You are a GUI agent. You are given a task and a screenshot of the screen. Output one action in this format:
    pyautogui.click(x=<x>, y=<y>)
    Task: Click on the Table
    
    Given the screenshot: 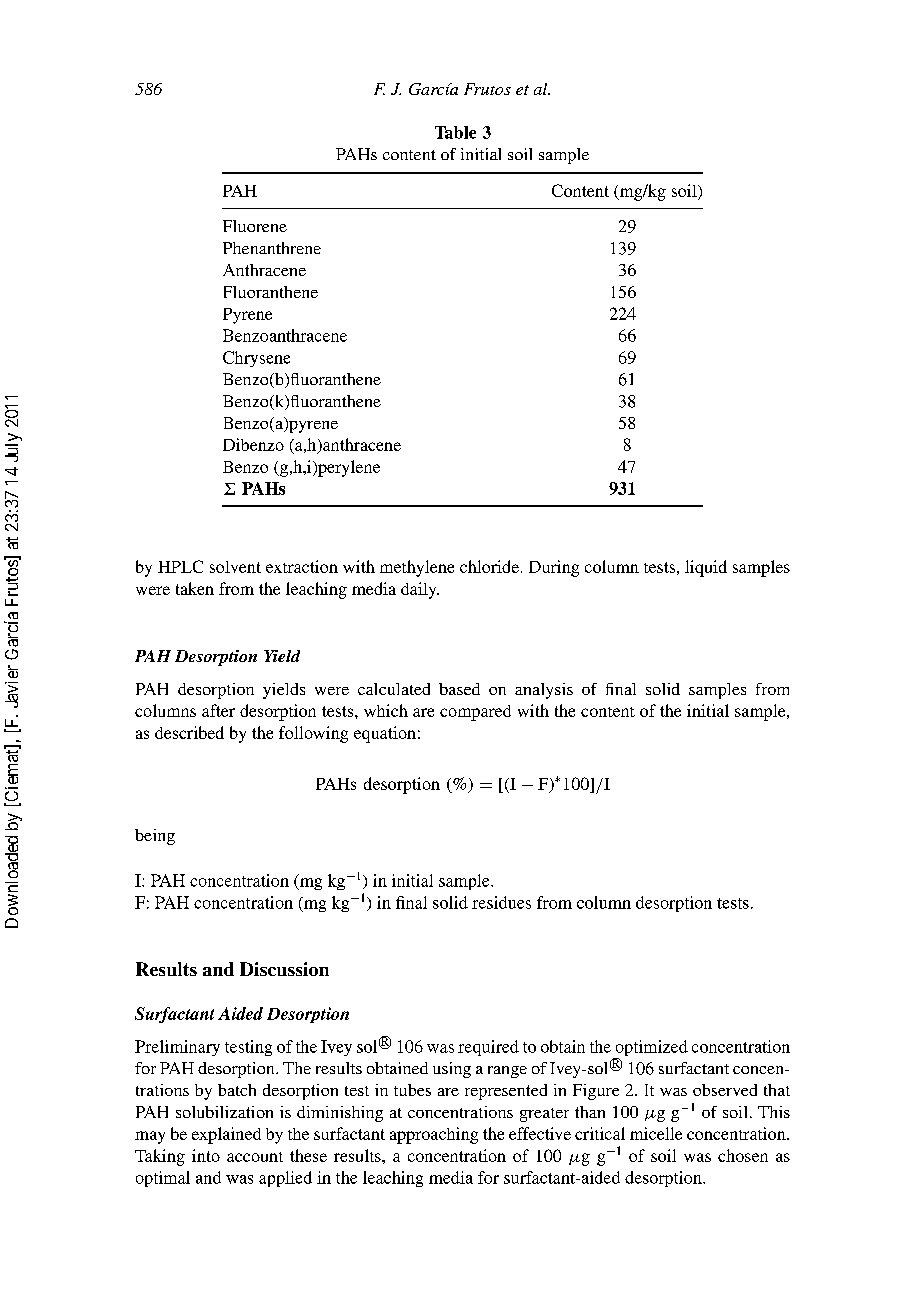 What is the action you would take?
    pyautogui.click(x=455, y=132)
